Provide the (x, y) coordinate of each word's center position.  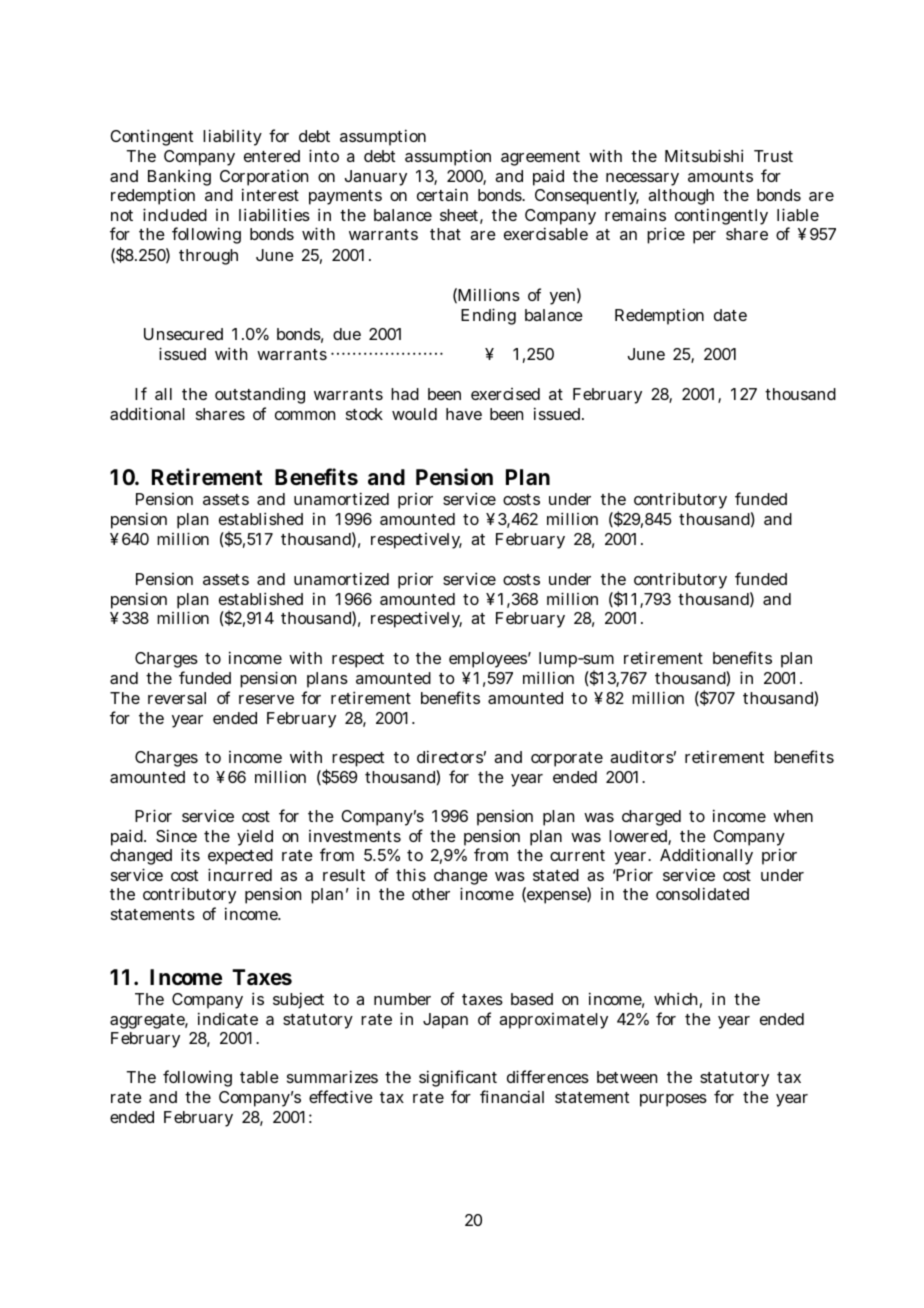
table (259, 1077)
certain (442, 195)
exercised (505, 394)
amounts (720, 176)
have (464, 414)
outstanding (260, 397)
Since (176, 835)
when (793, 816)
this (411, 874)
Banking (179, 178)
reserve (266, 699)
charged (651, 818)
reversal (177, 698)
